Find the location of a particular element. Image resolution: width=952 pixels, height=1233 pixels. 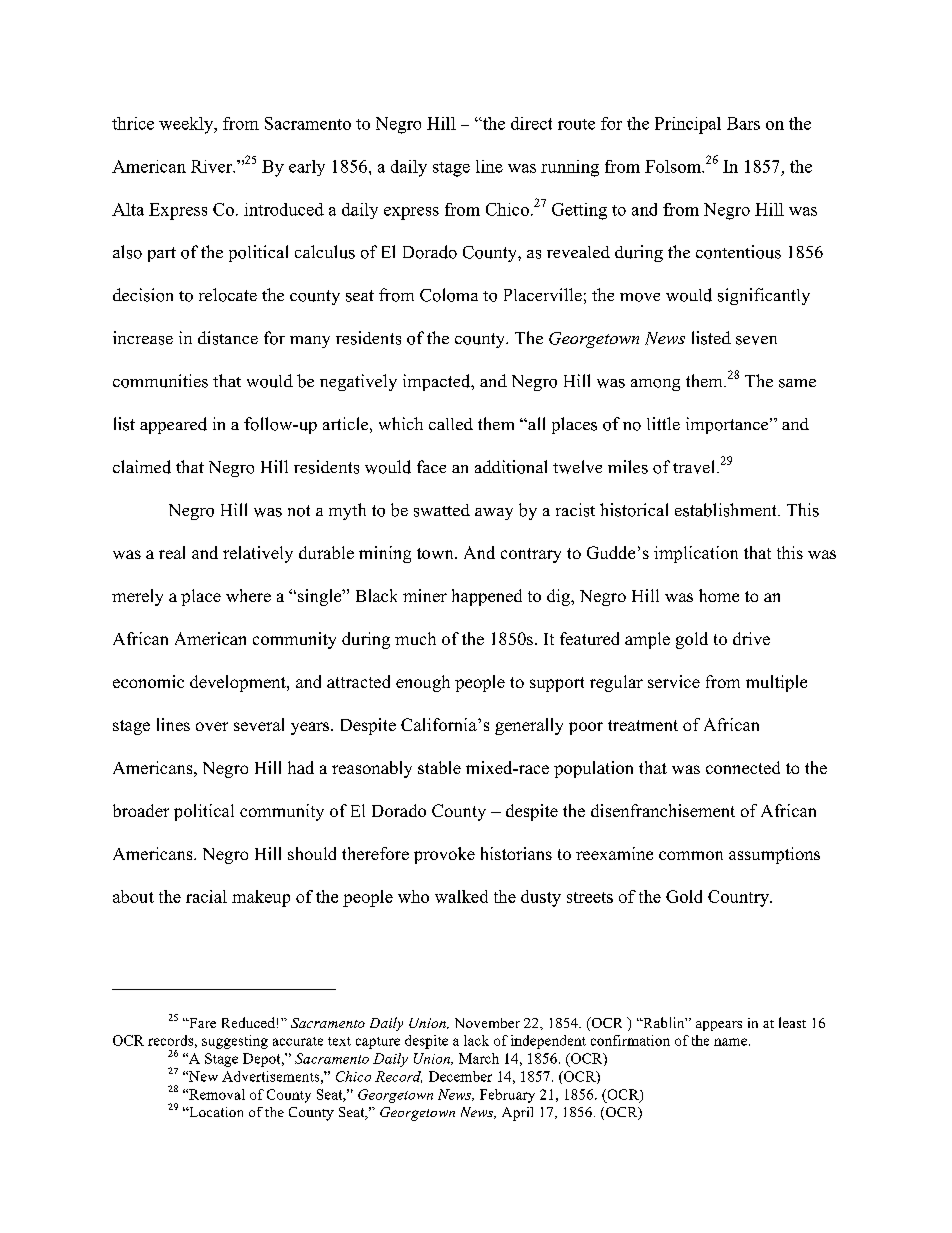

common is located at coordinates (691, 855).
